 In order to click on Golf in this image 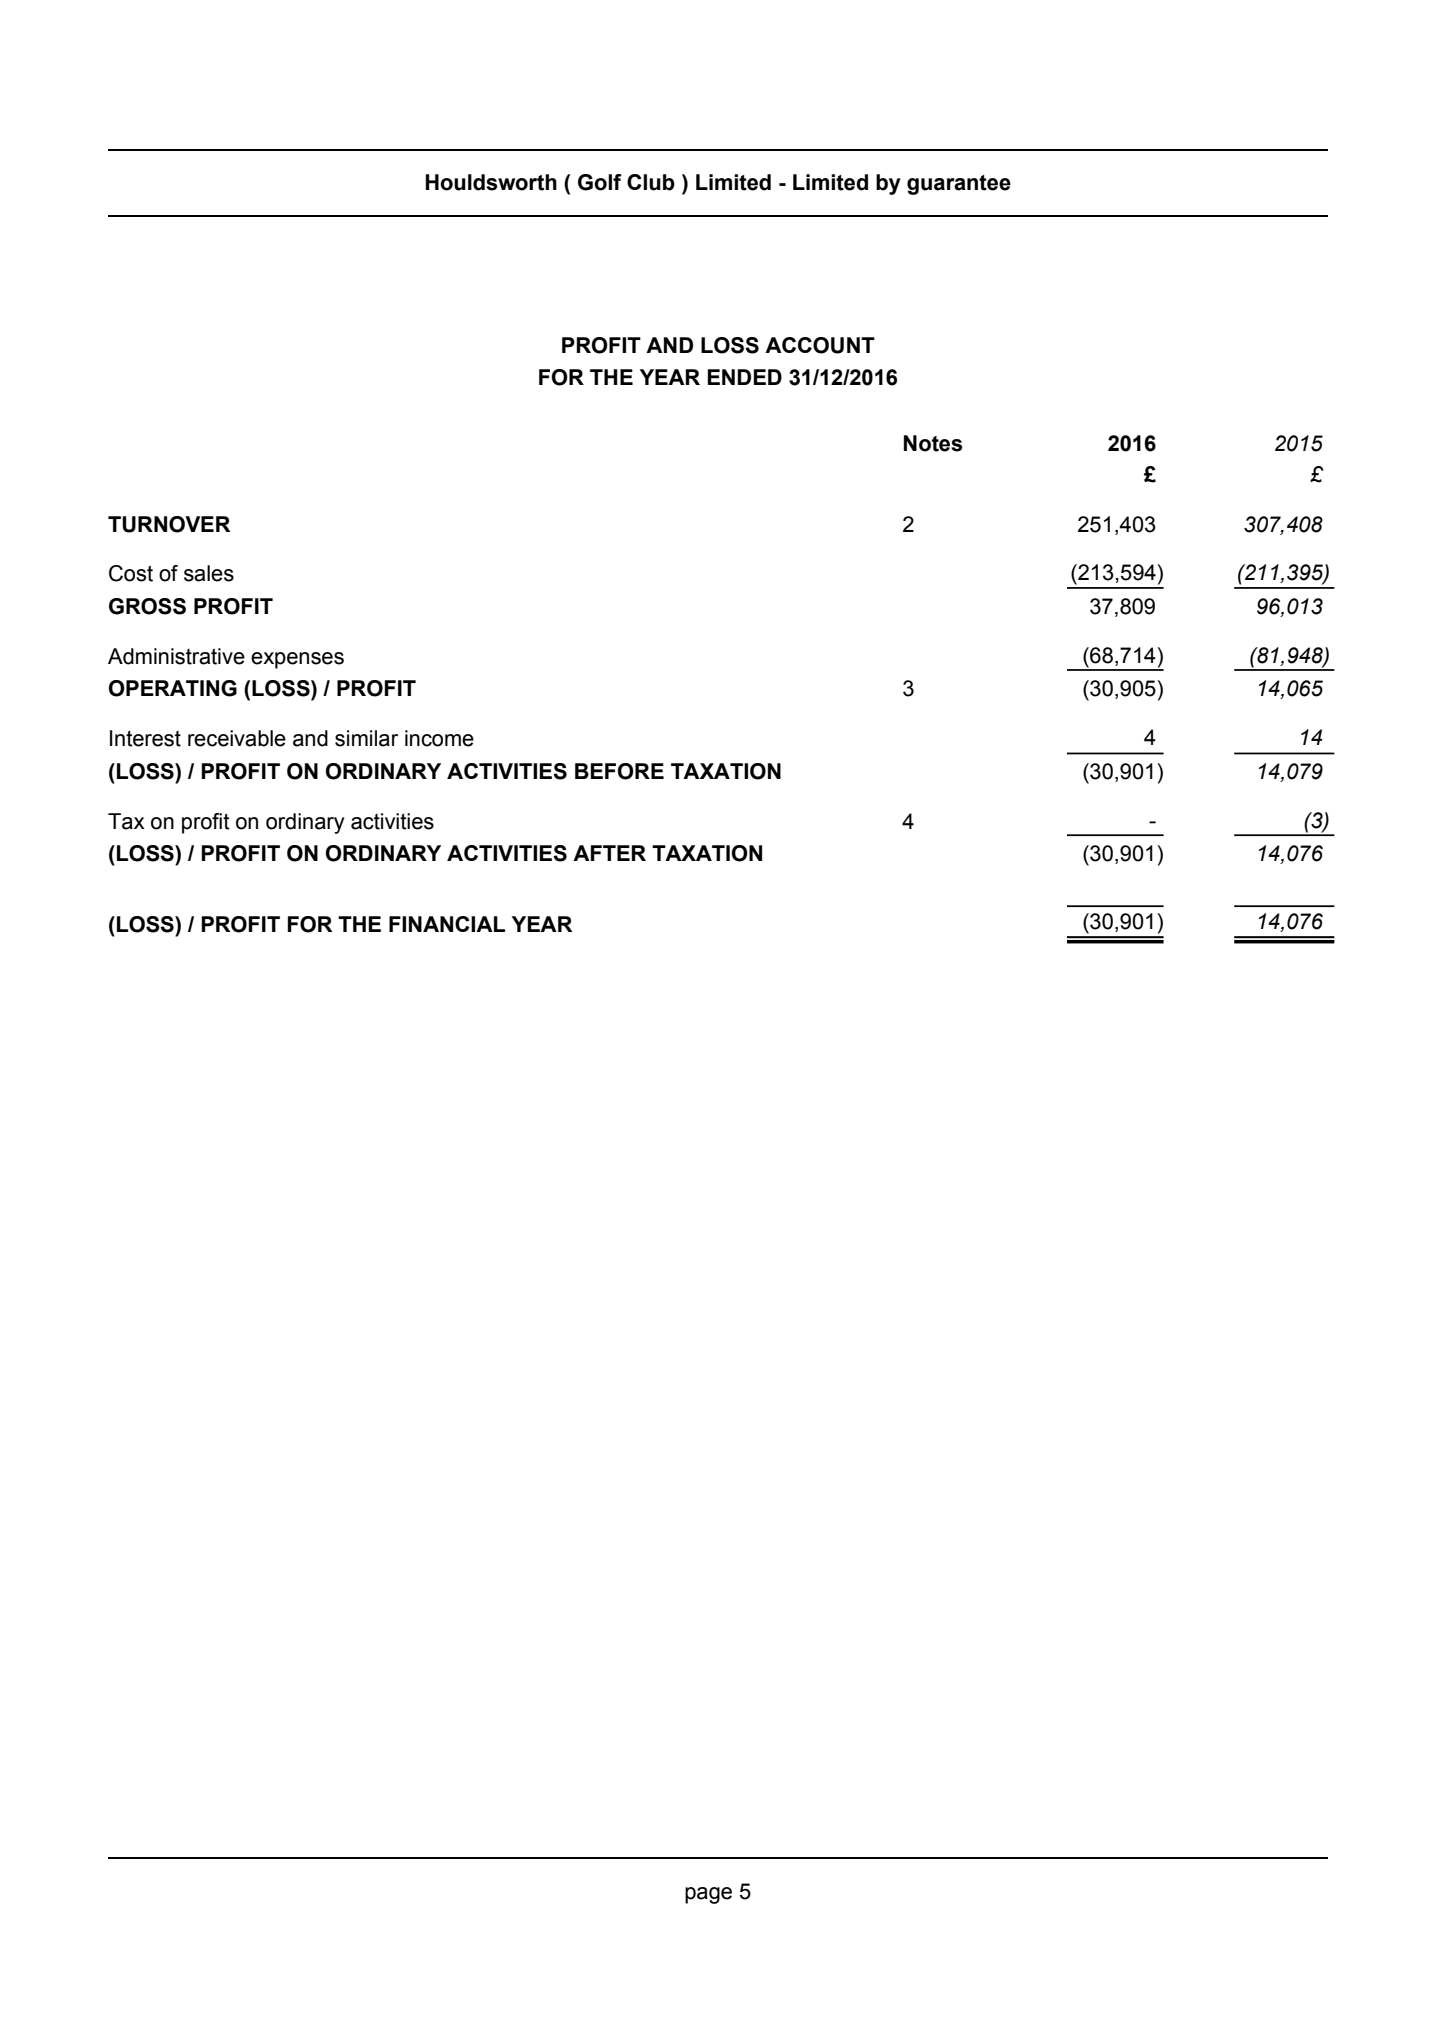, I will do `click(600, 182)`.
